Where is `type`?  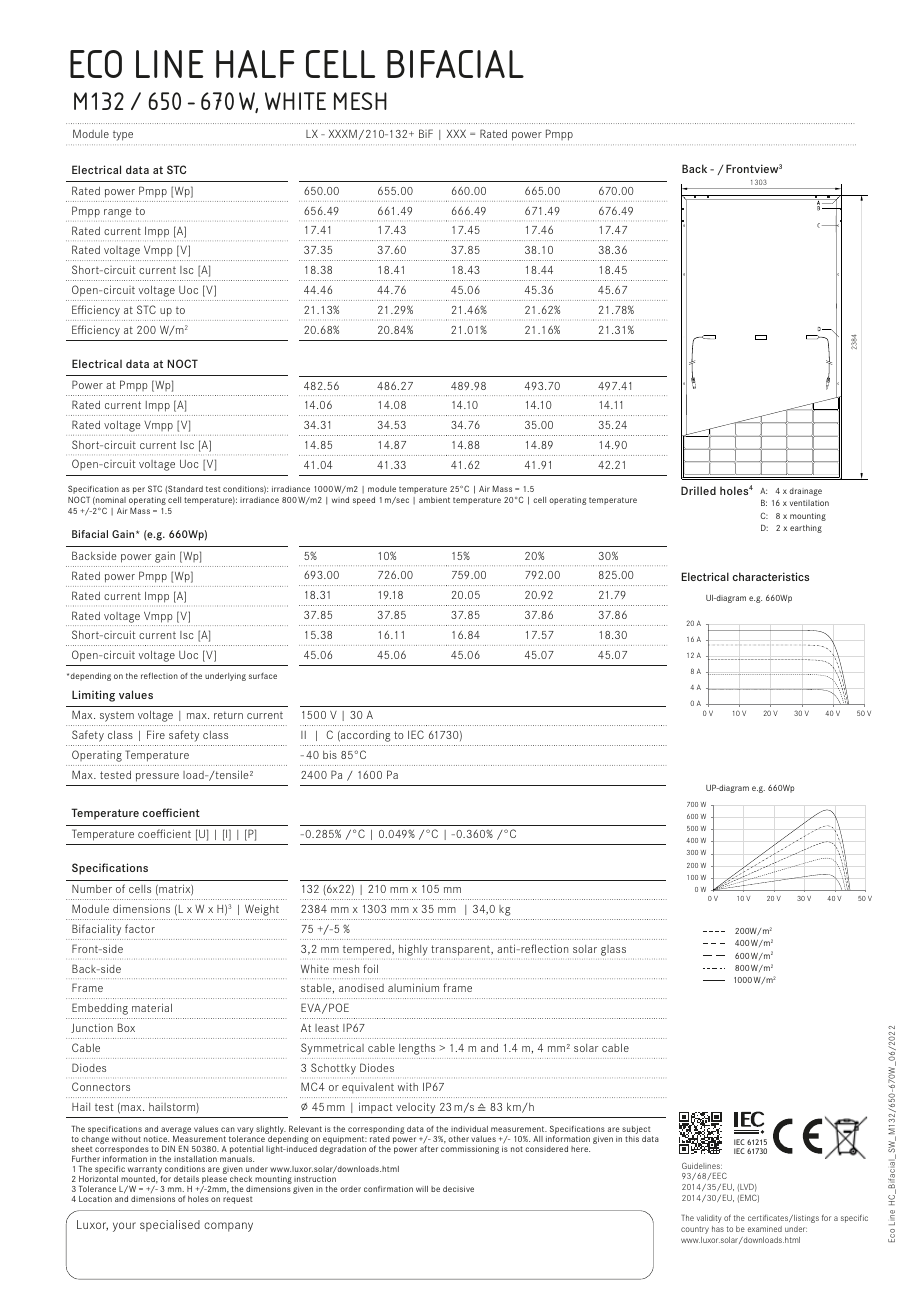 type is located at coordinates (123, 135).
